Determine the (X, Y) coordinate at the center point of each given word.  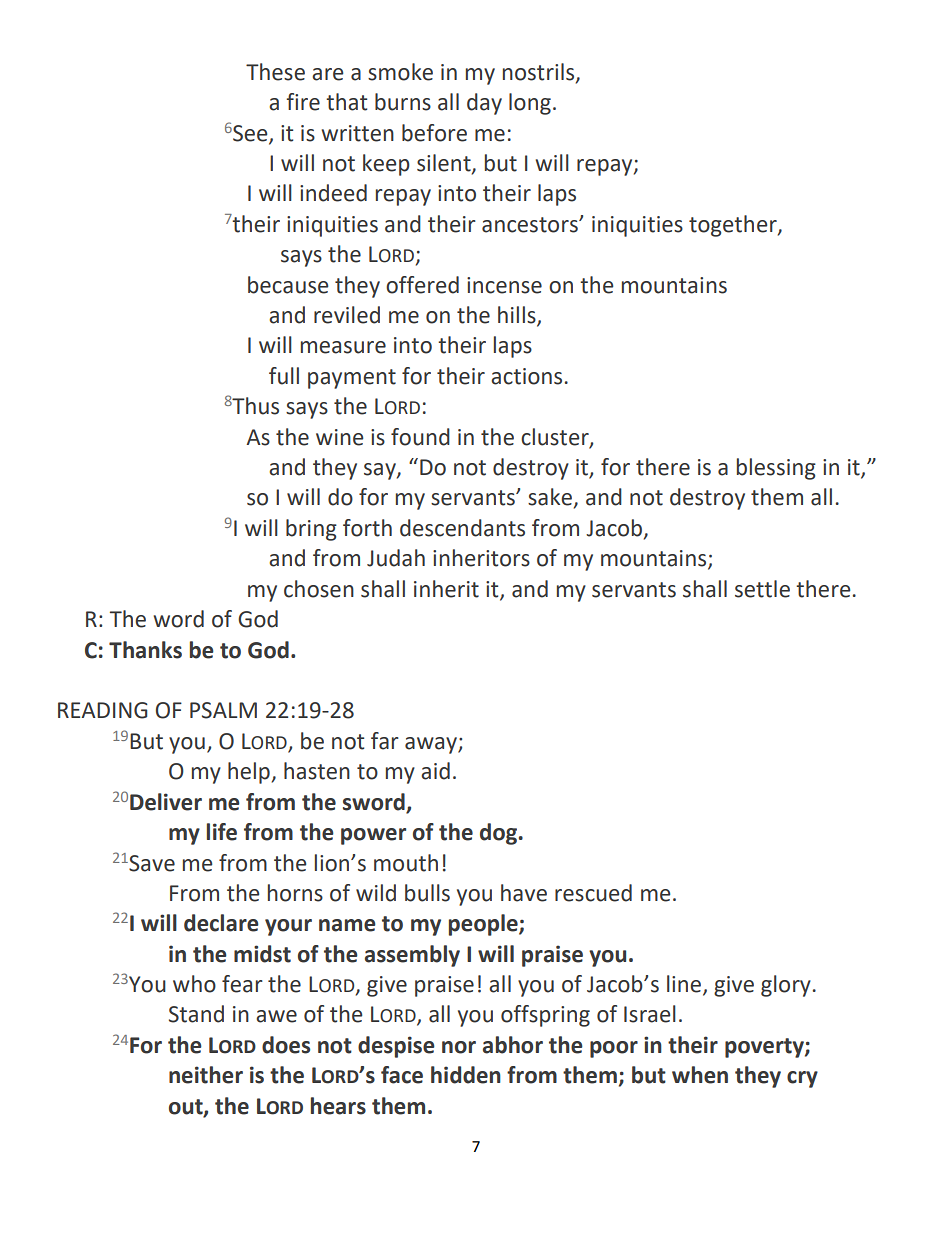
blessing (776, 469)
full (284, 376)
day (484, 104)
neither (206, 1075)
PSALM (223, 710)
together (734, 226)
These (275, 72)
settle (762, 589)
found (420, 437)
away (432, 745)
